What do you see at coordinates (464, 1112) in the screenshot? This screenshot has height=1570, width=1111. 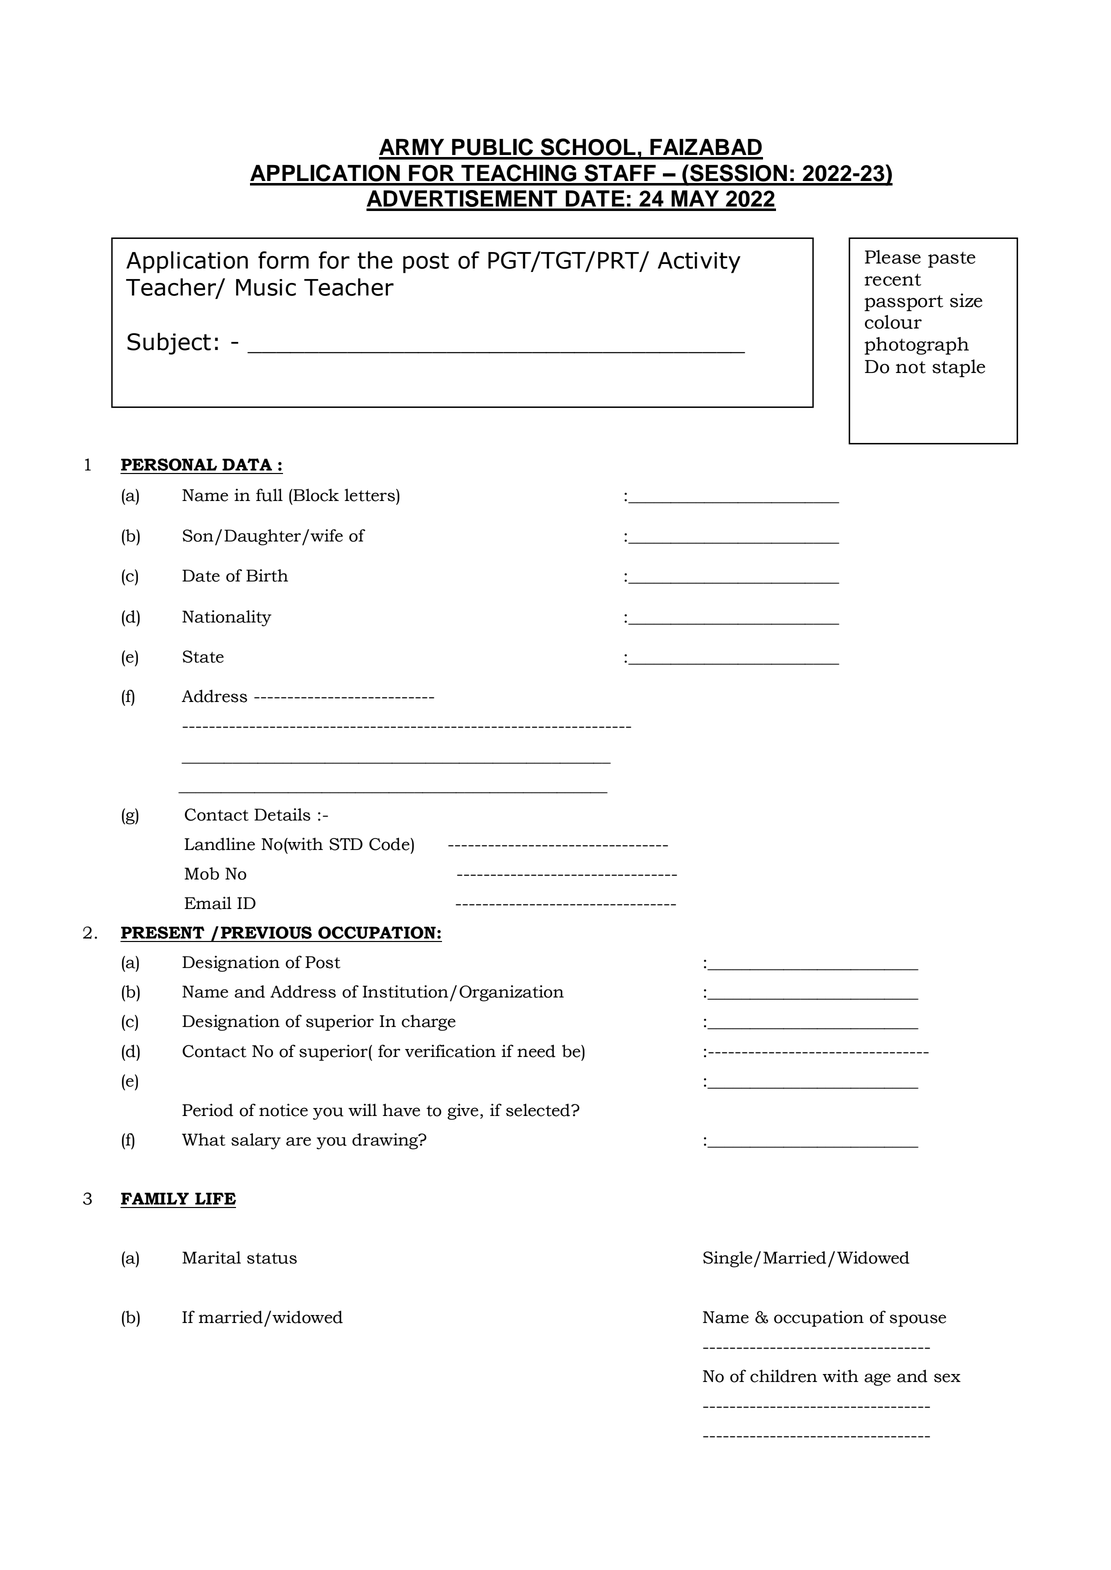 I see `give` at bounding box center [464, 1112].
